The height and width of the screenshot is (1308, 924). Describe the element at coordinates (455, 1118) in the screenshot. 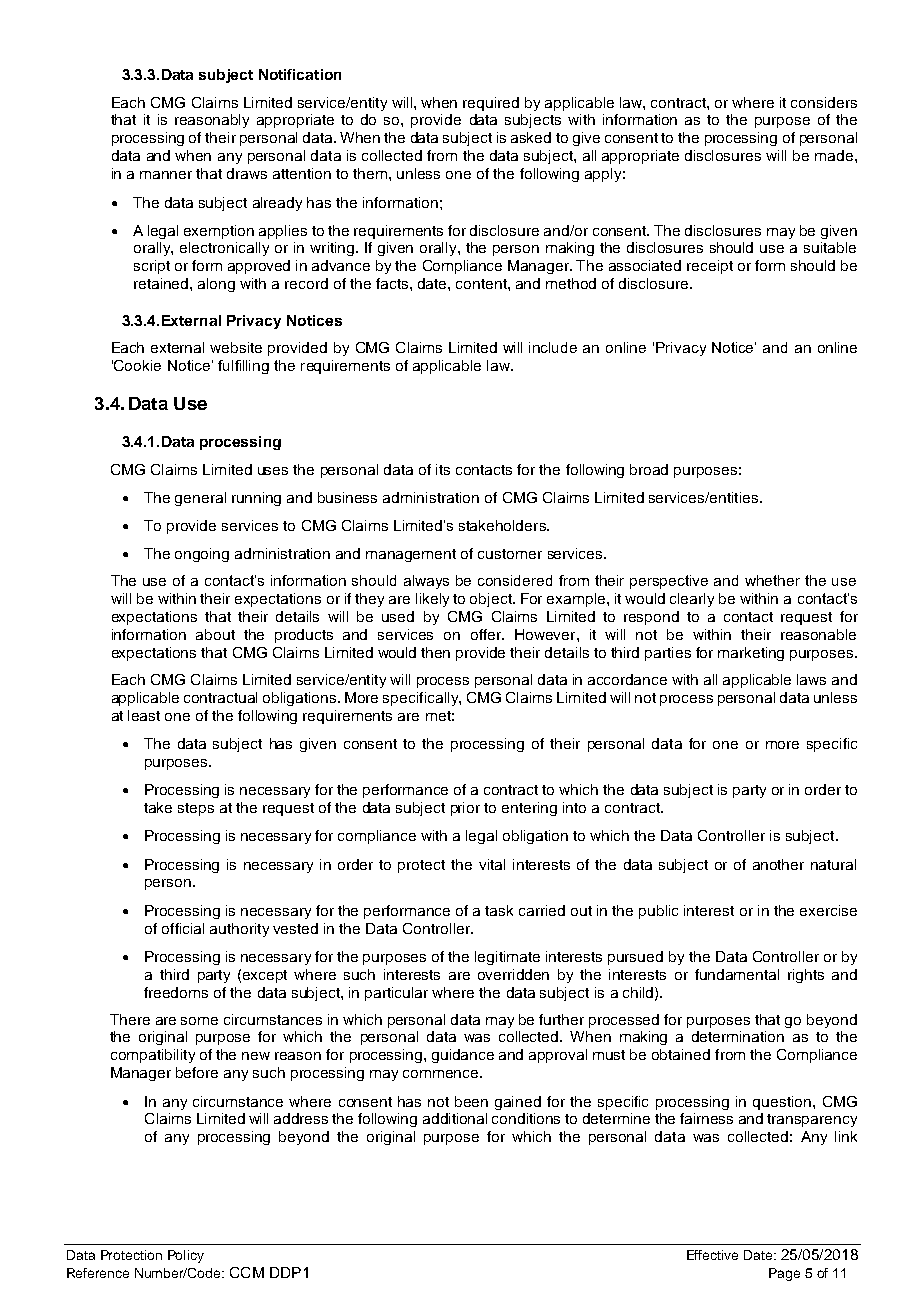

I see `additional` at that location.
